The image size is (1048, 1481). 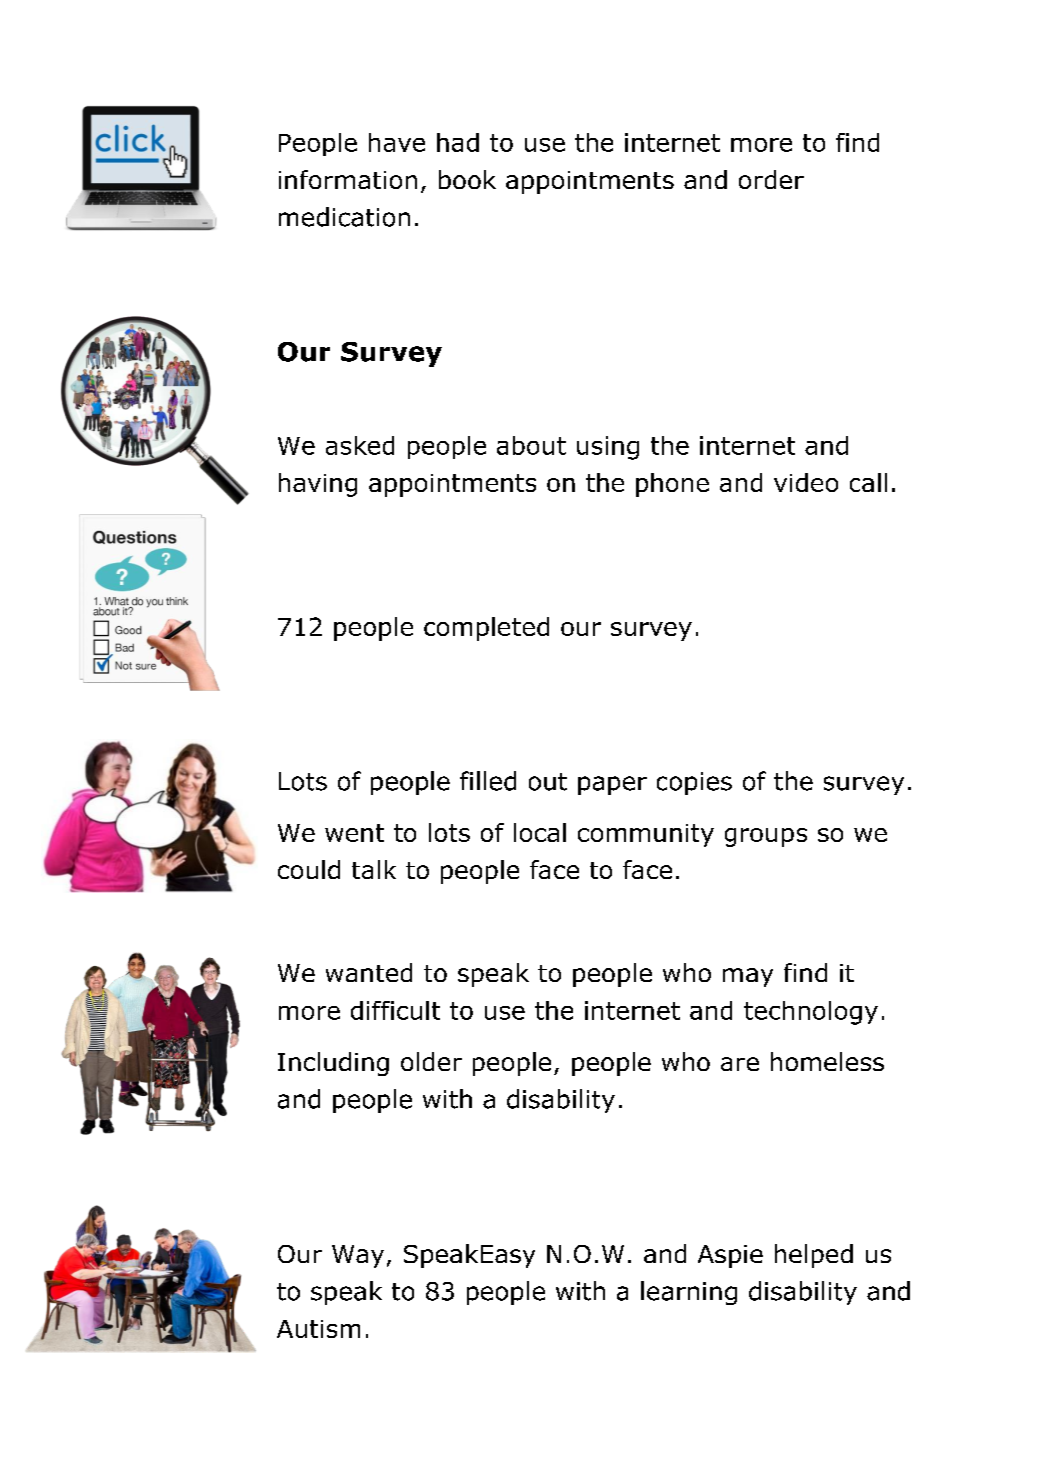 What do you see at coordinates (360, 445) in the screenshot?
I see `asked` at bounding box center [360, 445].
